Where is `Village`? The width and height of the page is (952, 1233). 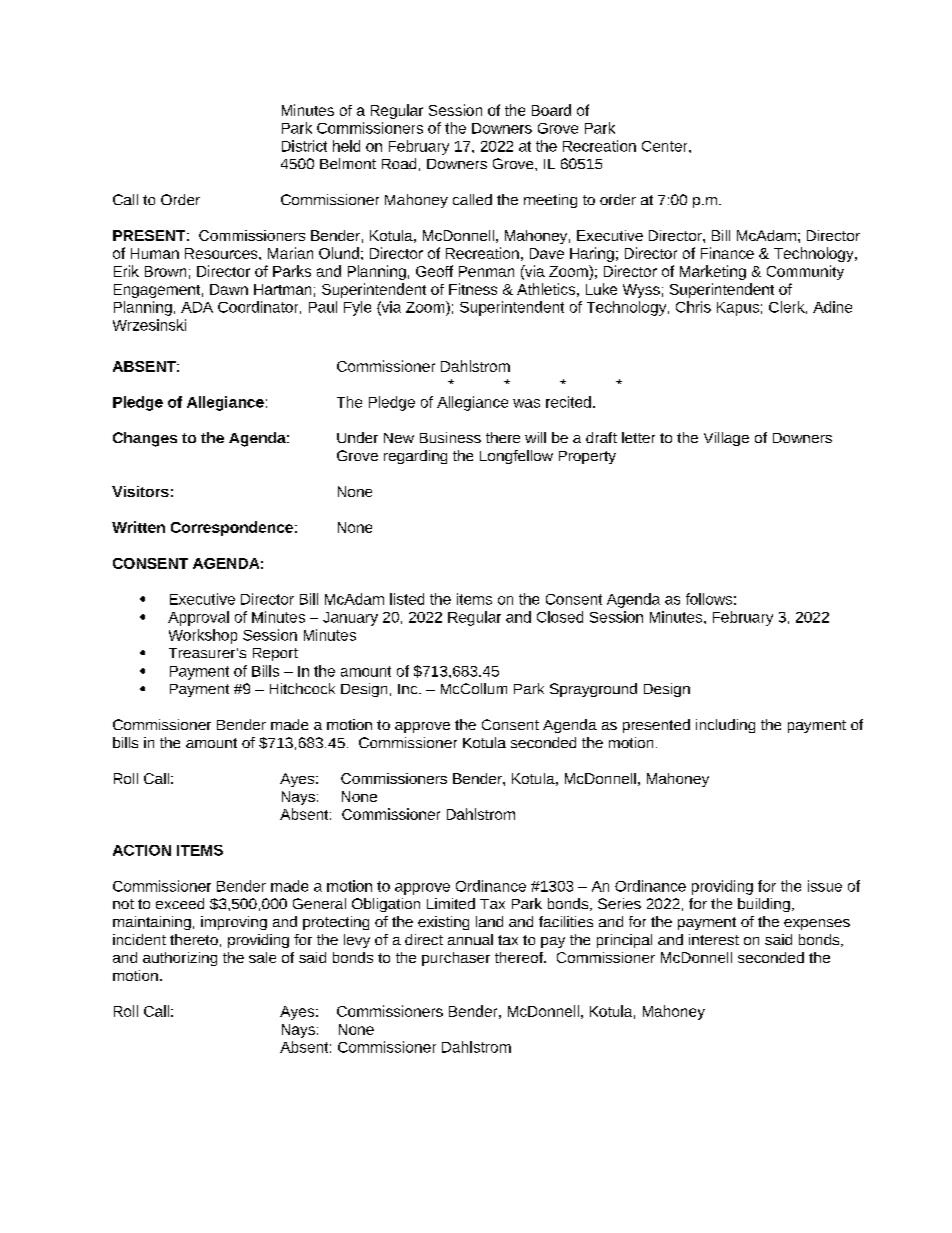 Village is located at coordinates (726, 439).
